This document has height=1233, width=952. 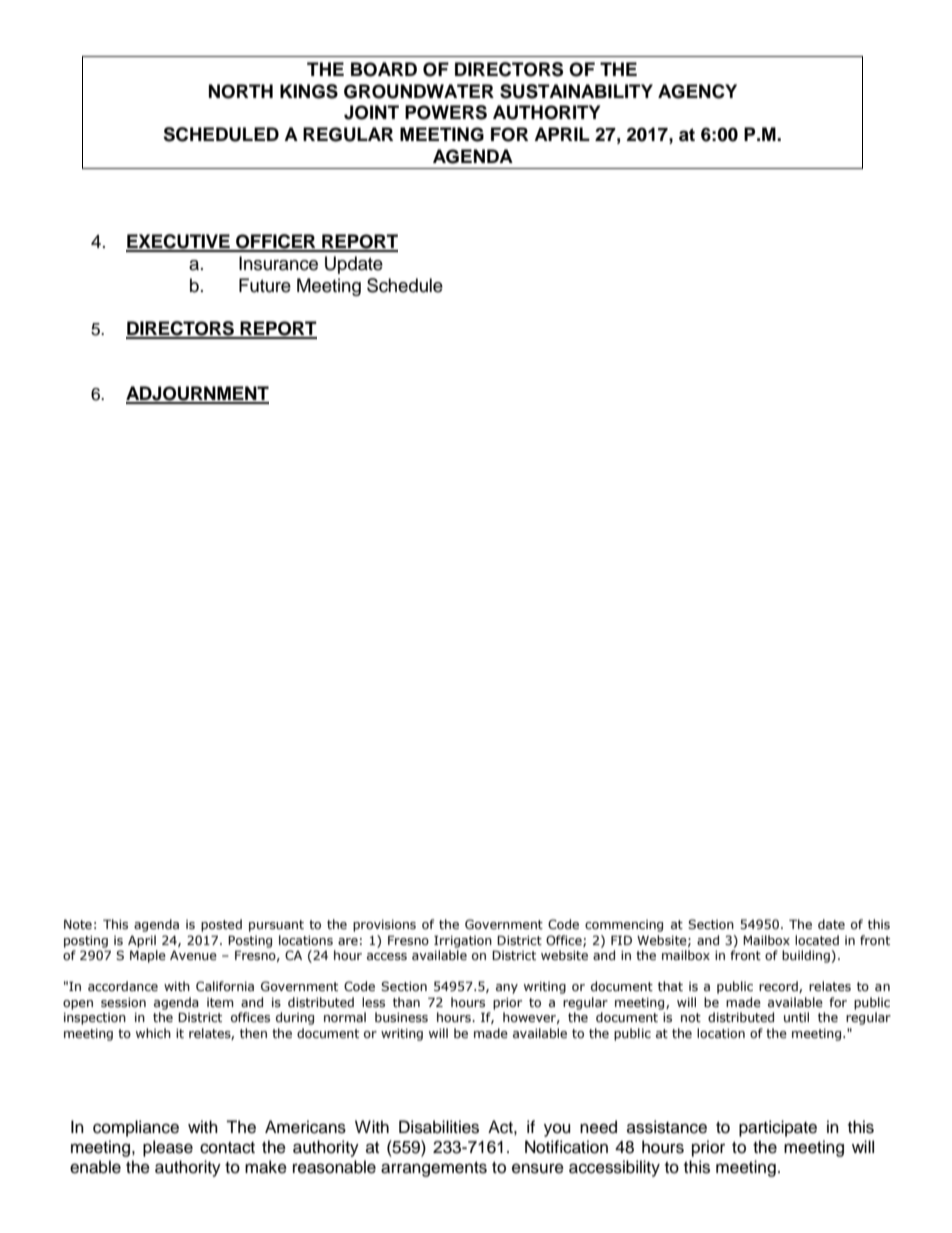 I want to click on provisions, so click(x=384, y=926).
